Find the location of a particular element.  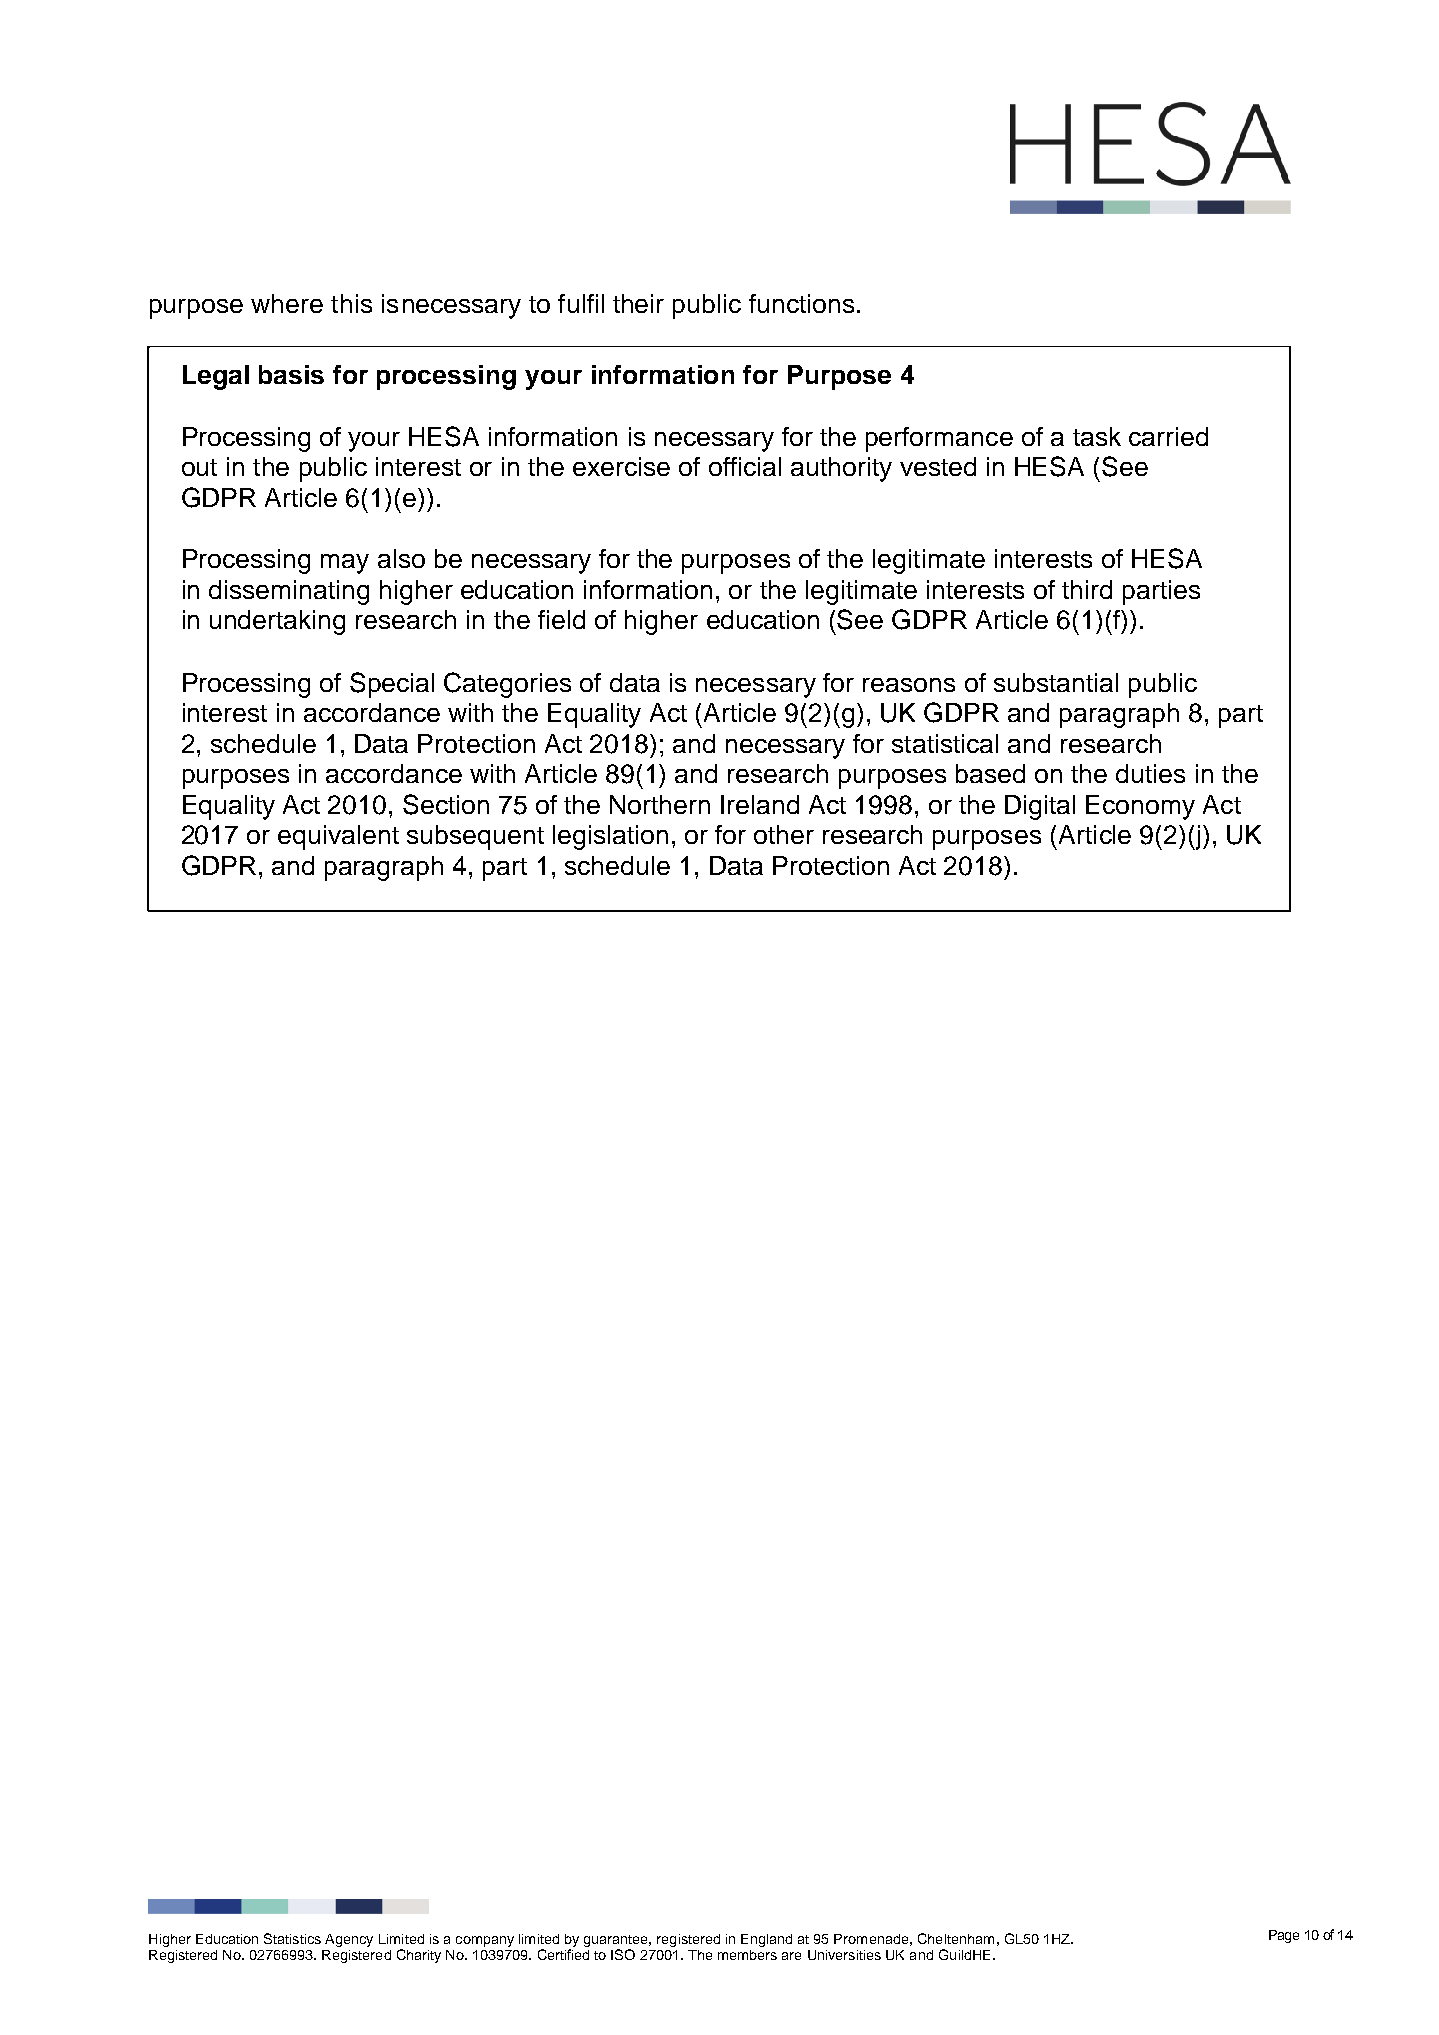

carried is located at coordinates (1168, 436).
